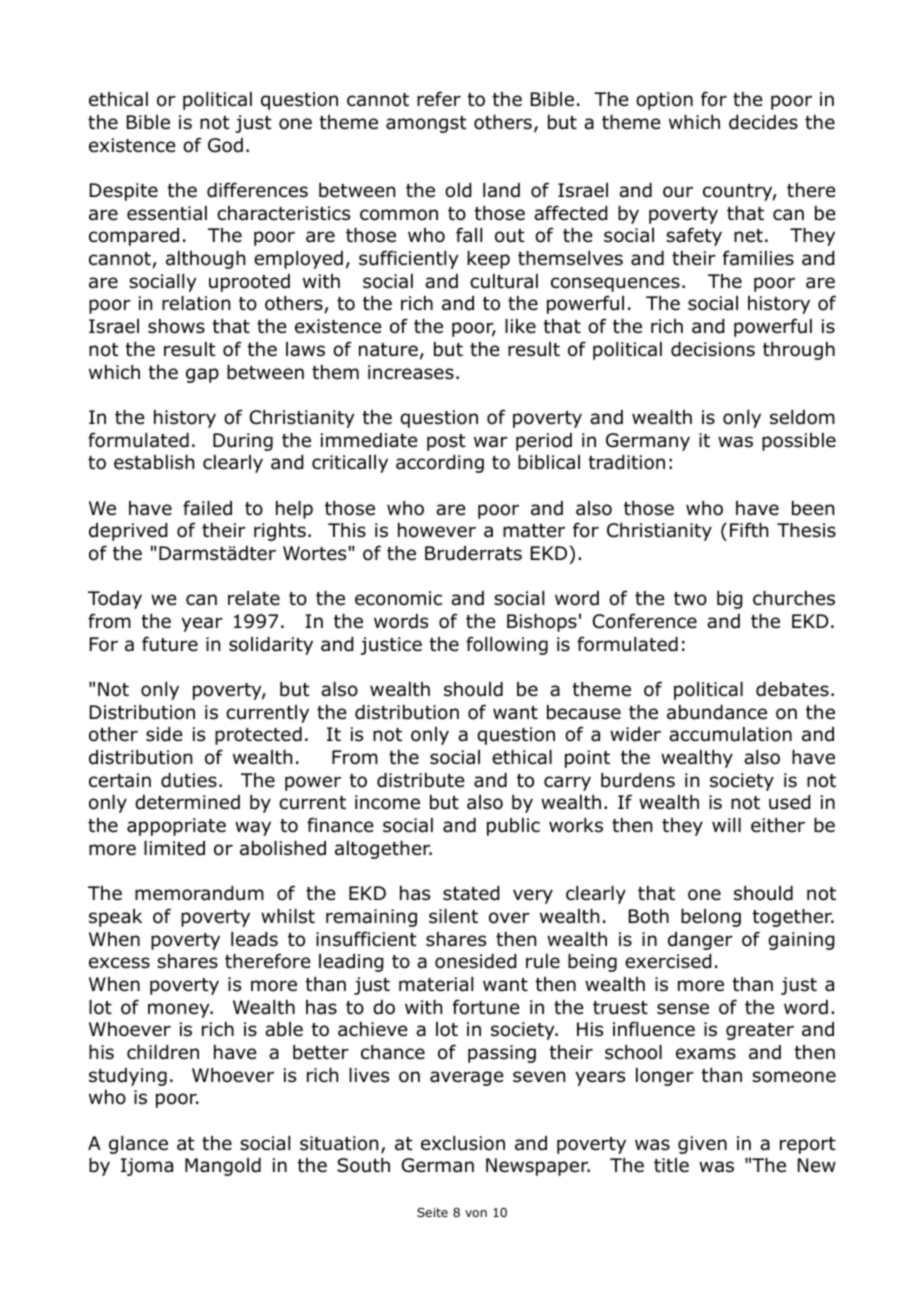  Describe the element at coordinates (174, 848) in the screenshot. I see `limited` at that location.
